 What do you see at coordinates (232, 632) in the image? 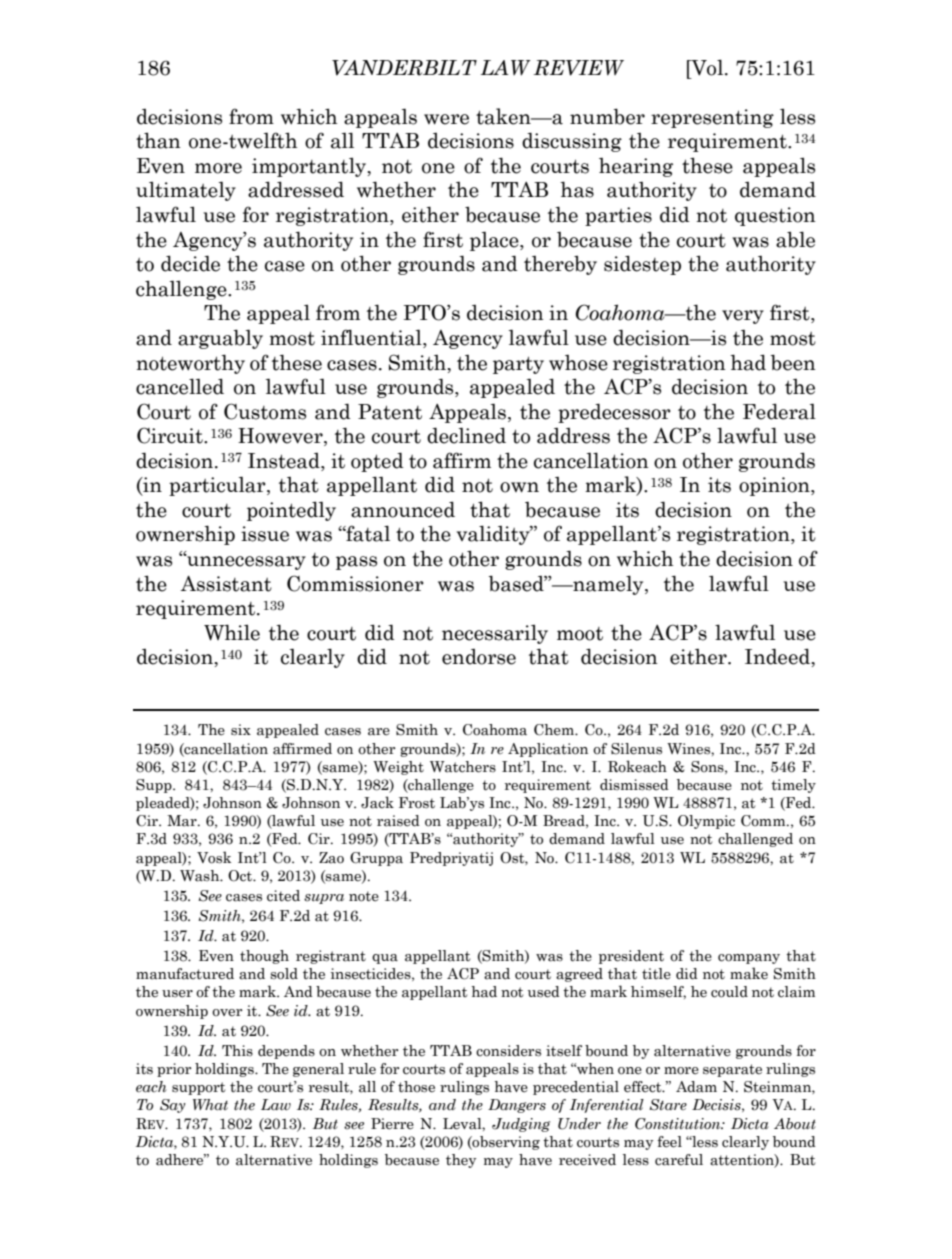
I see `While` at bounding box center [232, 632].
